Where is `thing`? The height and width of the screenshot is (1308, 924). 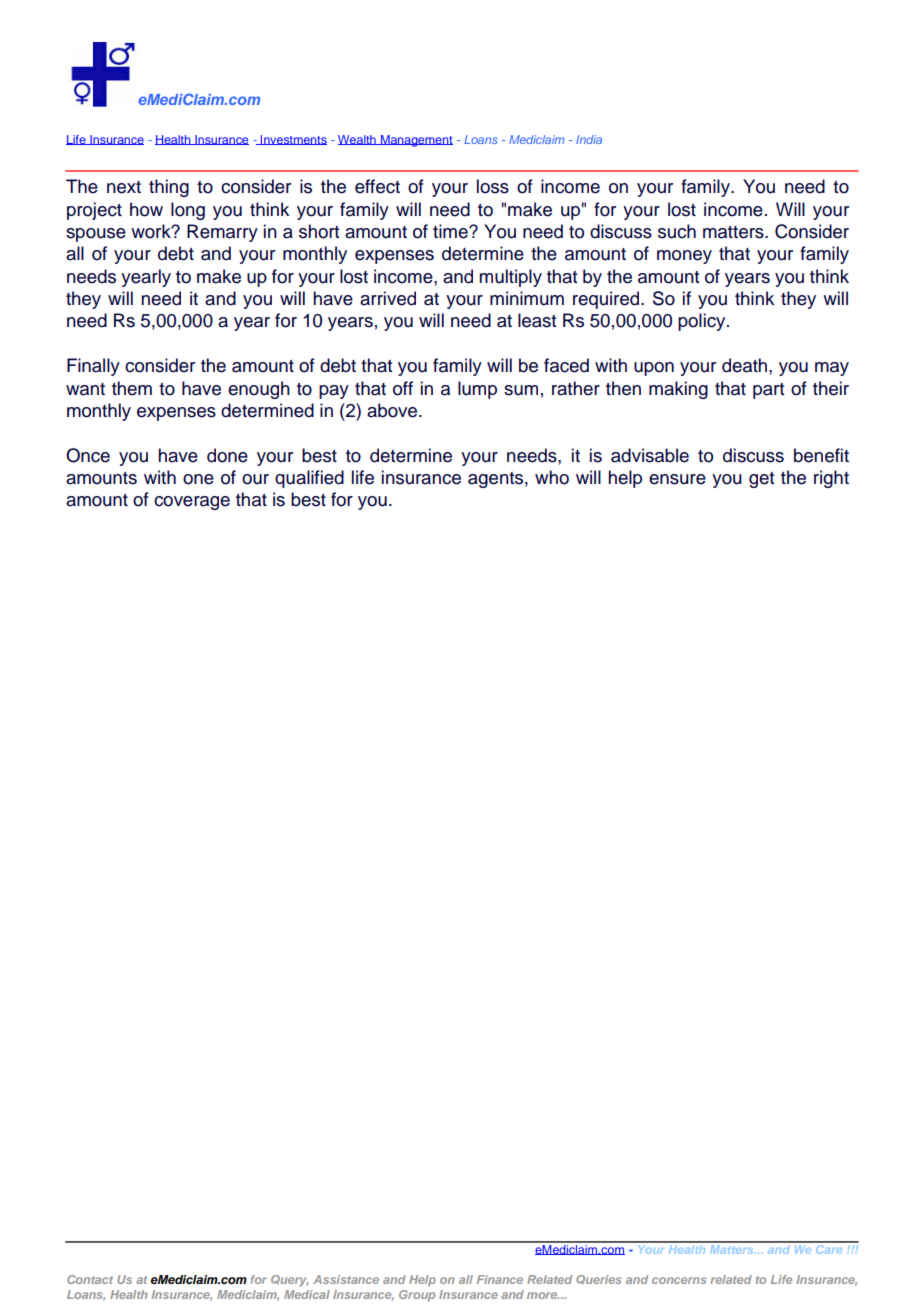
thing is located at coordinates (169, 188).
